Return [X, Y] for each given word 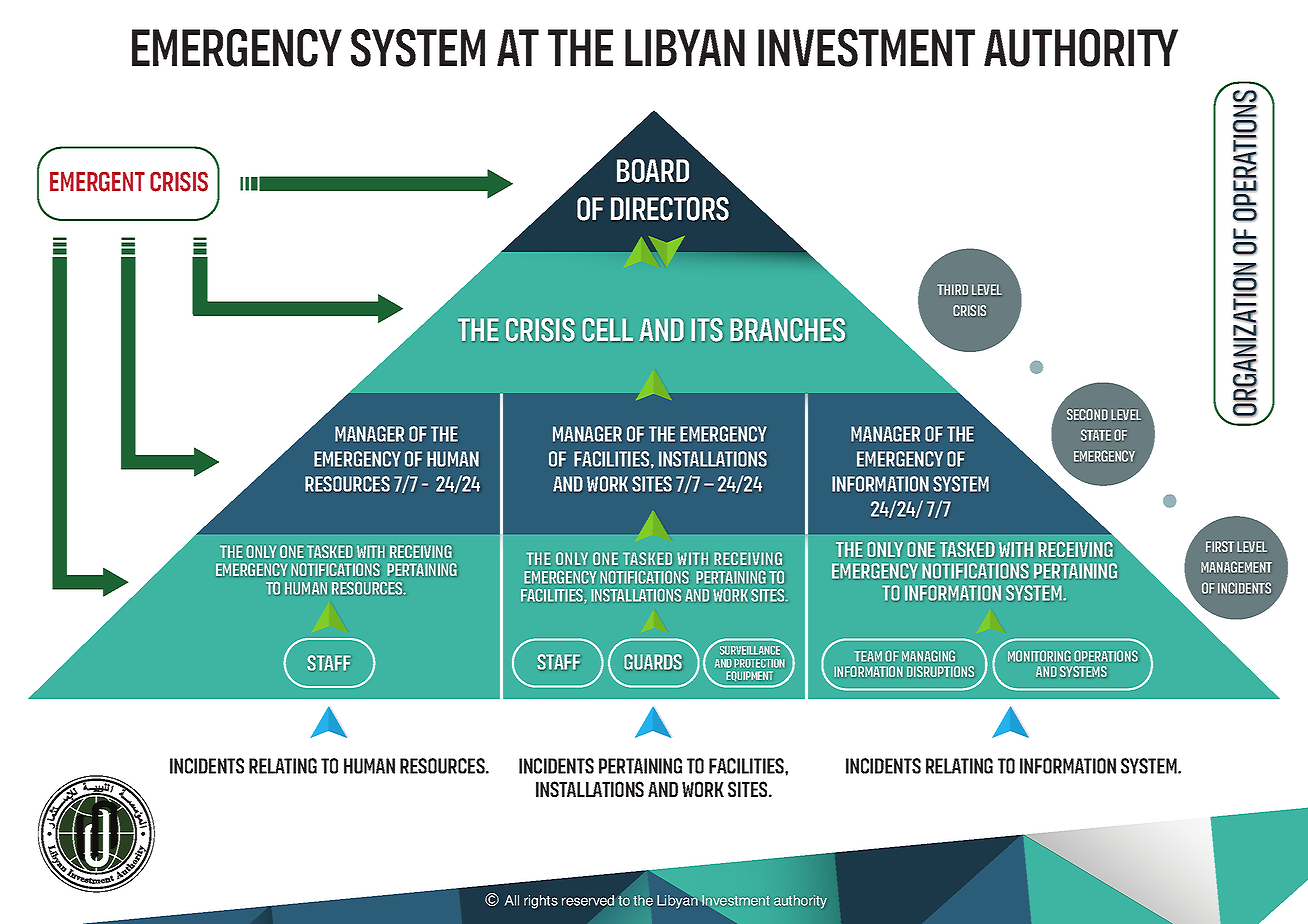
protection [759, 663]
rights [541, 902]
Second [1087, 414]
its [707, 330]
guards [653, 662]
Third [952, 289]
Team [868, 656]
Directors [670, 209]
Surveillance [750, 650]
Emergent [97, 182]
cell [607, 329]
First [1220, 546]
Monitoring [1039, 656]
